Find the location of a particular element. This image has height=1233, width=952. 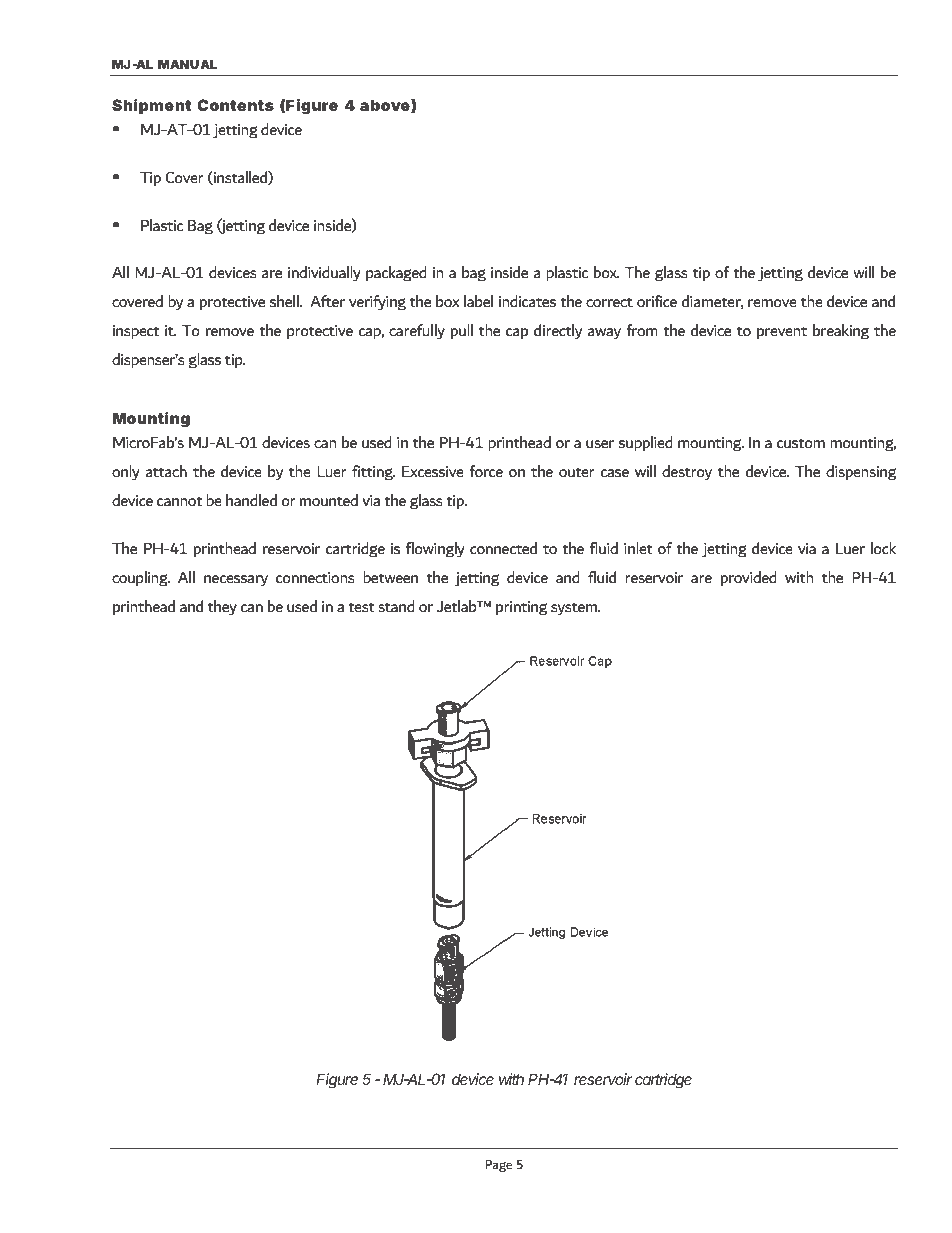

system is located at coordinates (575, 609).
